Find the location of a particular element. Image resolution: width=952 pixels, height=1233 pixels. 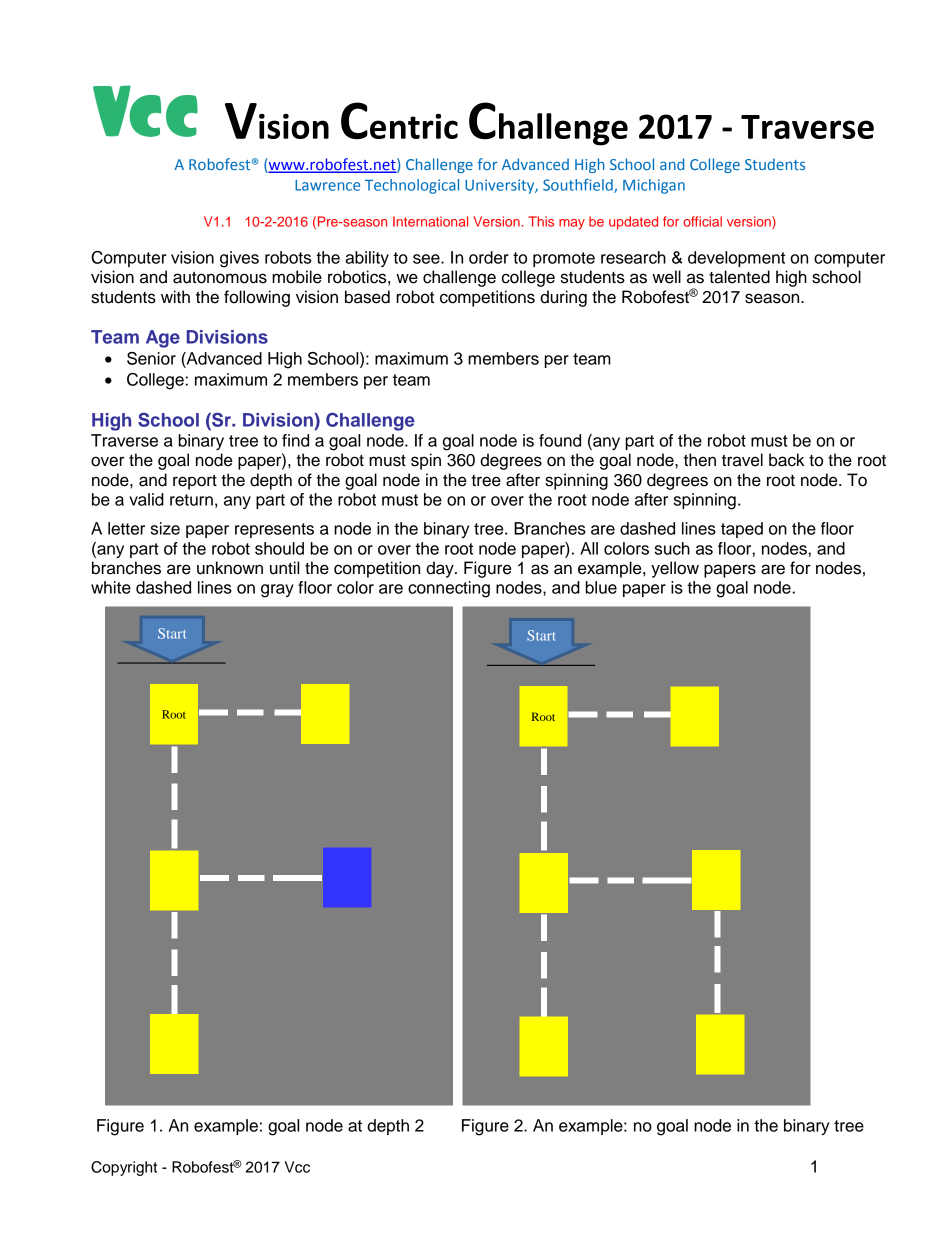

Copyright is located at coordinates (124, 1168).
